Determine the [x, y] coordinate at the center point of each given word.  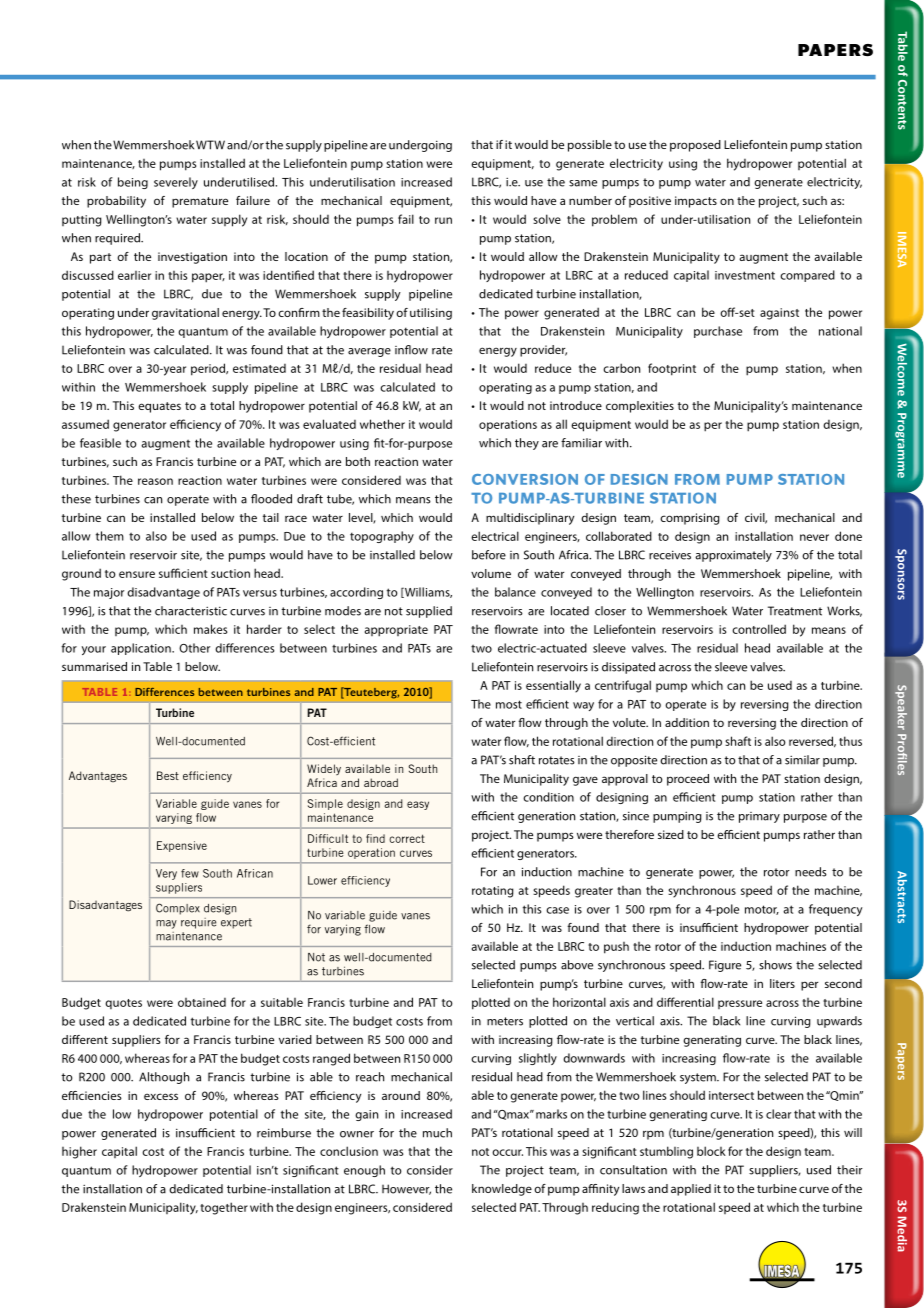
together [224, 1208]
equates [160, 407]
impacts [696, 202]
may [166, 924]
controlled [759, 629]
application [142, 649]
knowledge [502, 1190]
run [443, 220]
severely [176, 183]
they [527, 444]
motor [762, 910]
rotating [493, 892]
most [509, 704]
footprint [672, 369]
